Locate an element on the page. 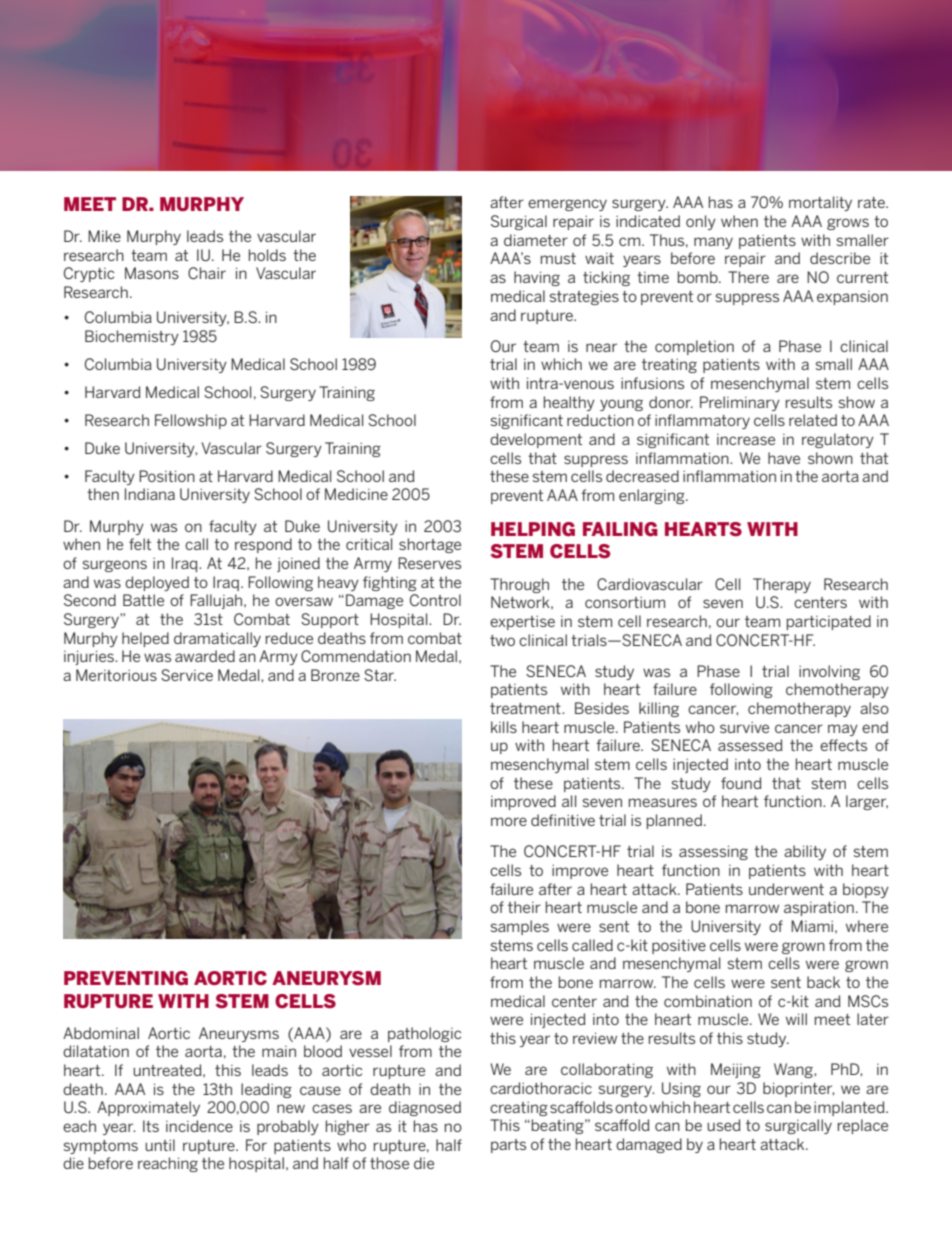 This document has width=952, height=1233. Position is located at coordinates (167, 476).
